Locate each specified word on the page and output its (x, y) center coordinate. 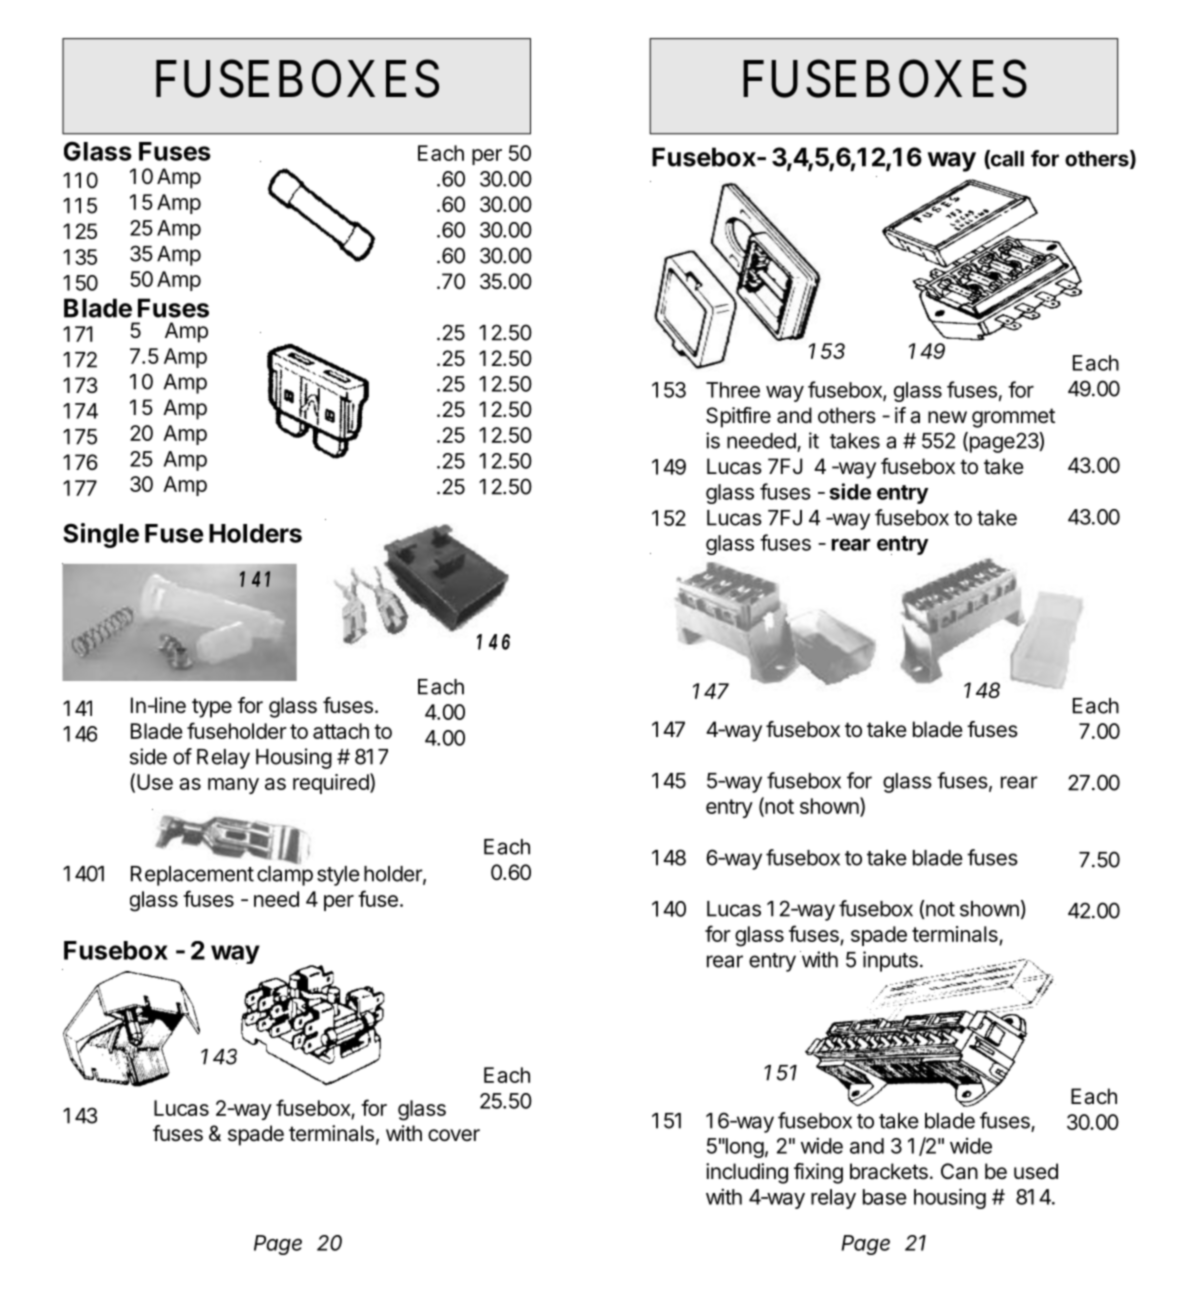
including (747, 1173)
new (947, 417)
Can (959, 1171)
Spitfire (738, 417)
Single (101, 535)
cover (454, 1135)
